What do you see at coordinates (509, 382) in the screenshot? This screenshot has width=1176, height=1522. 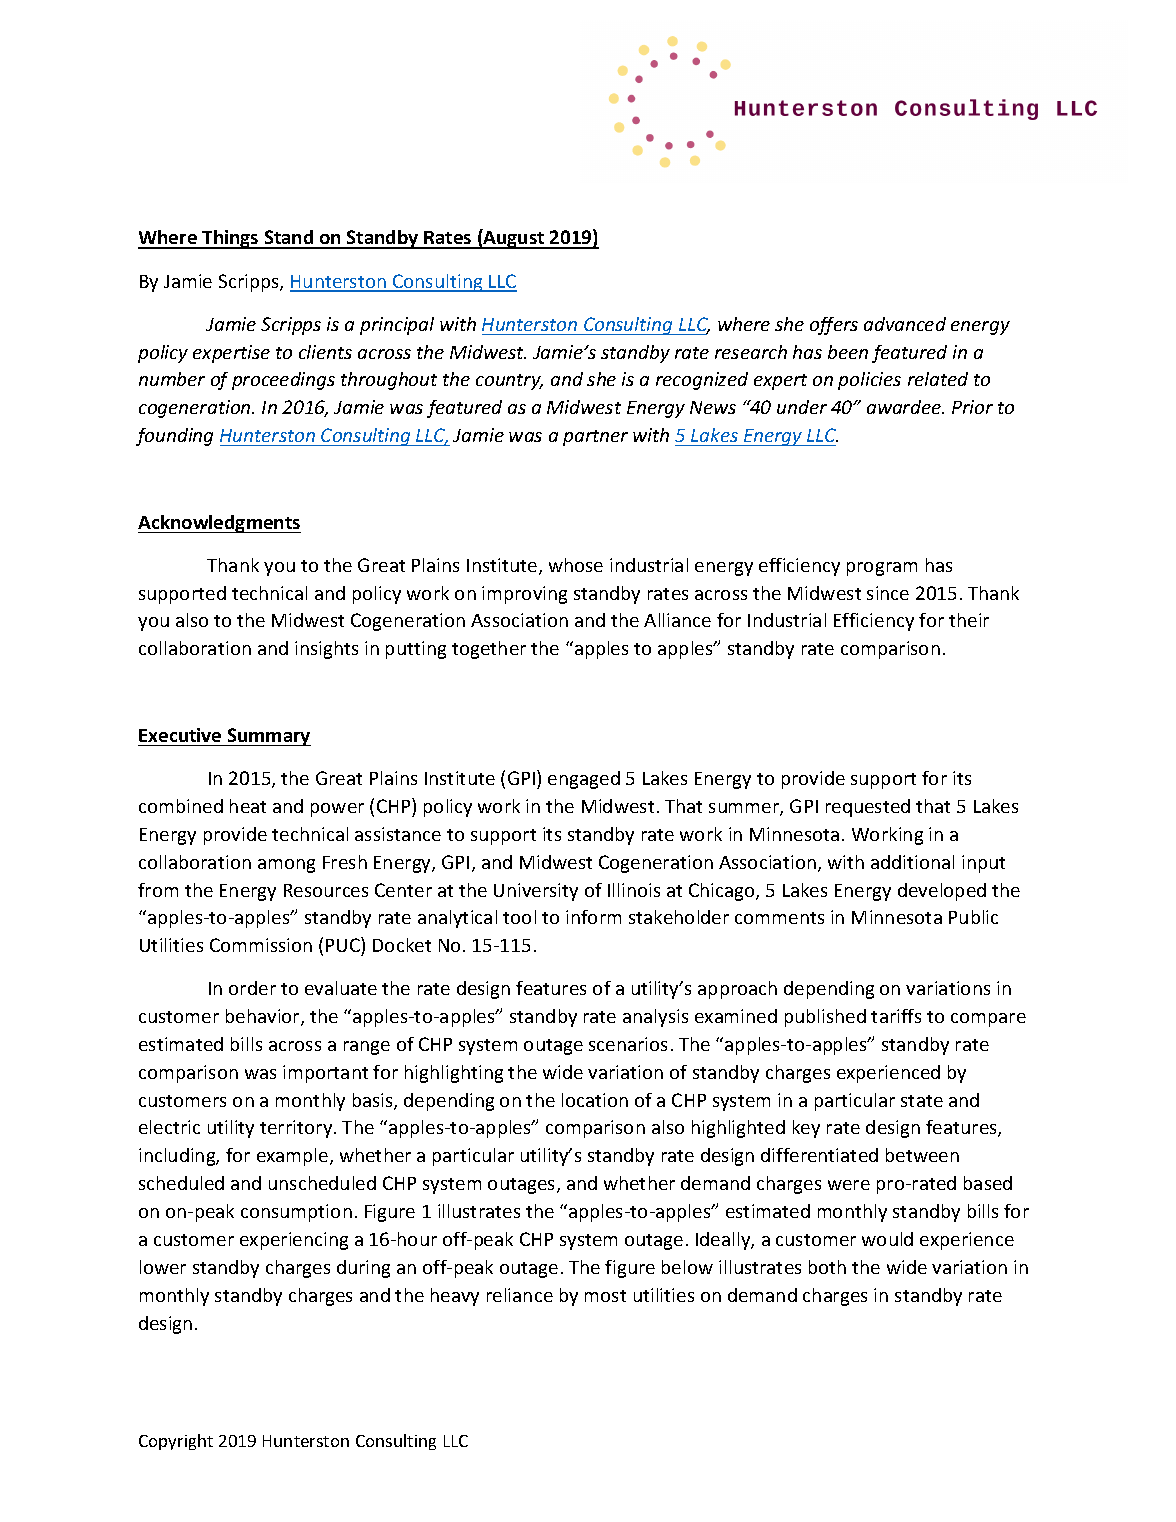 I see `country` at bounding box center [509, 382].
